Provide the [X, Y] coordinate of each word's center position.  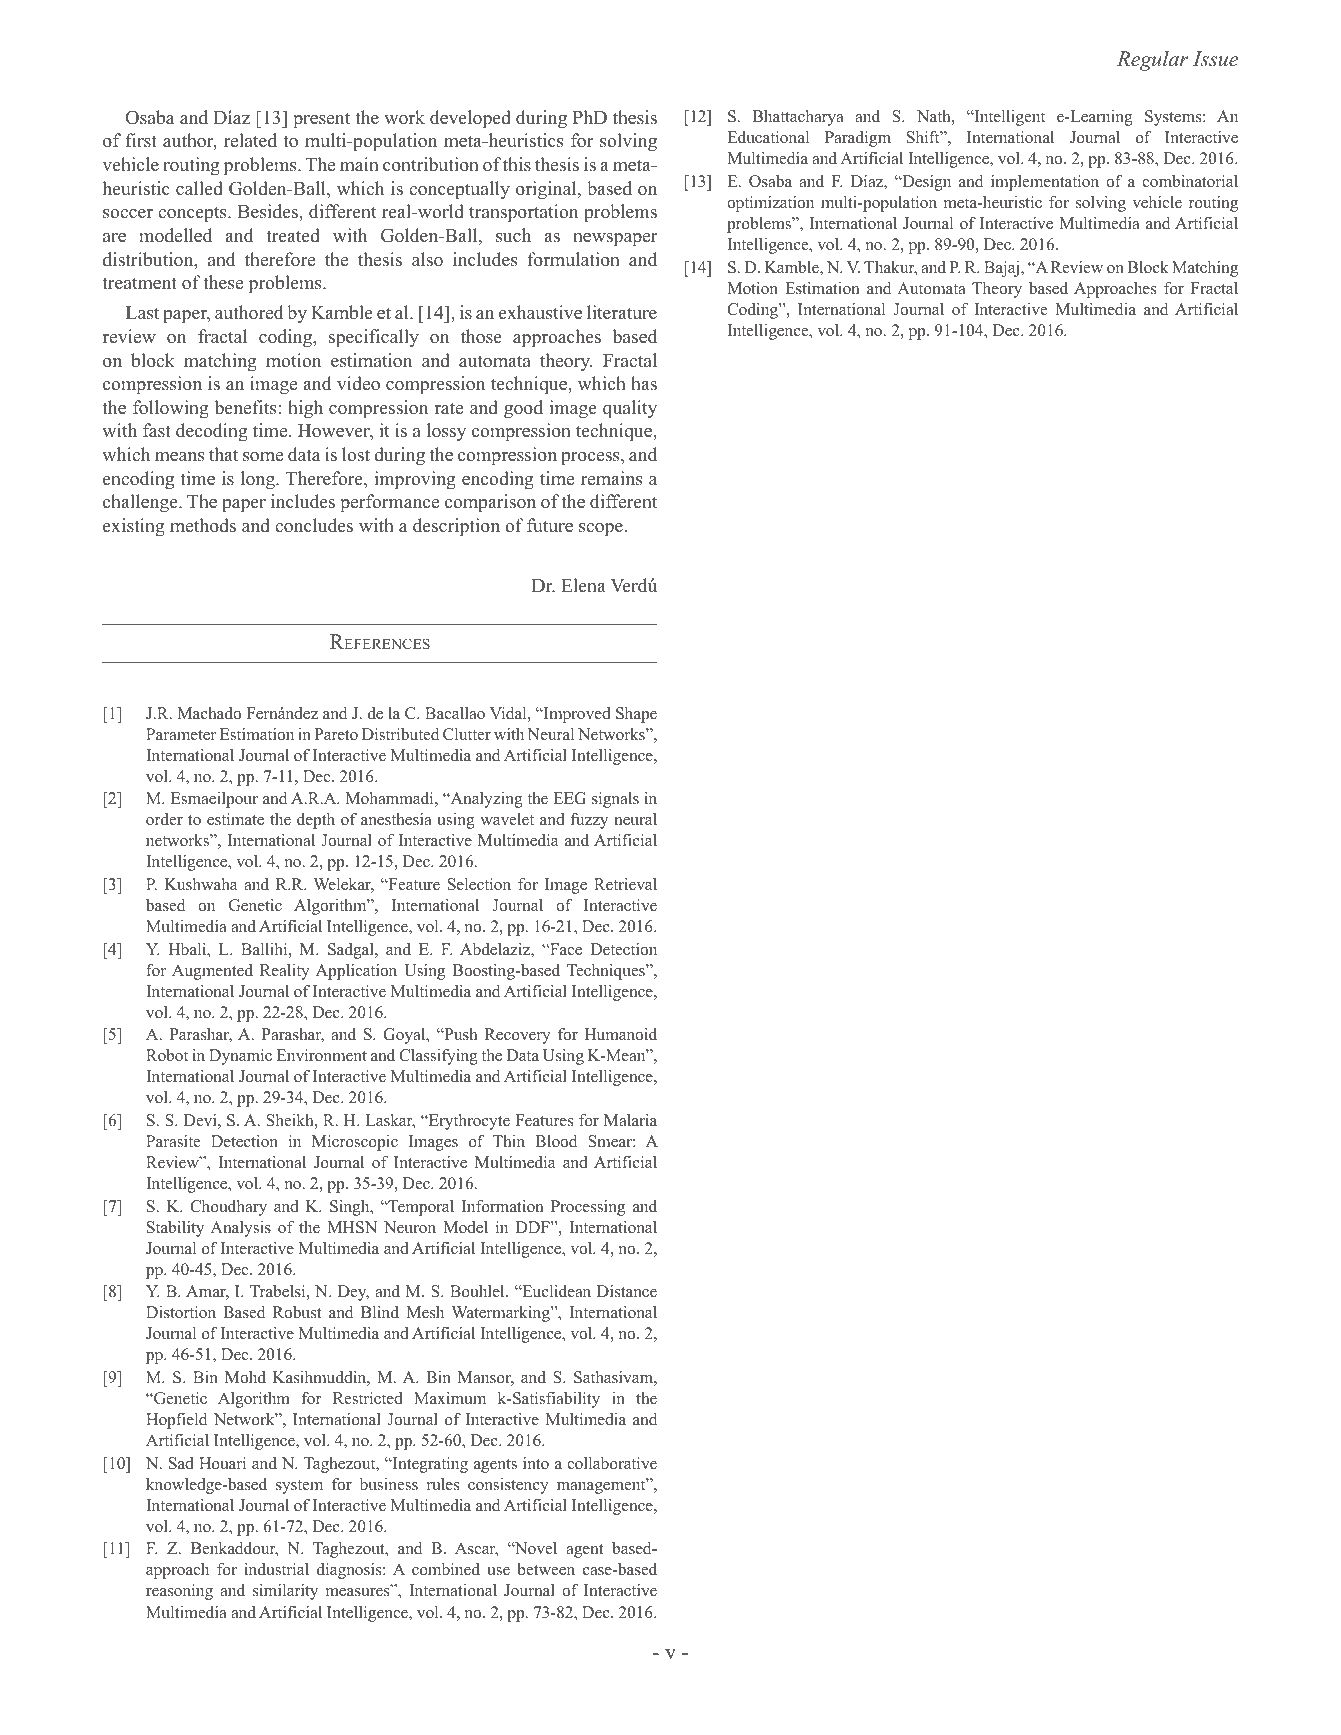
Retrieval [625, 884]
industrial [277, 1569]
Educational [768, 137]
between [546, 1569]
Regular [1152, 61]
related [250, 140]
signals [615, 800]
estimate [235, 819]
